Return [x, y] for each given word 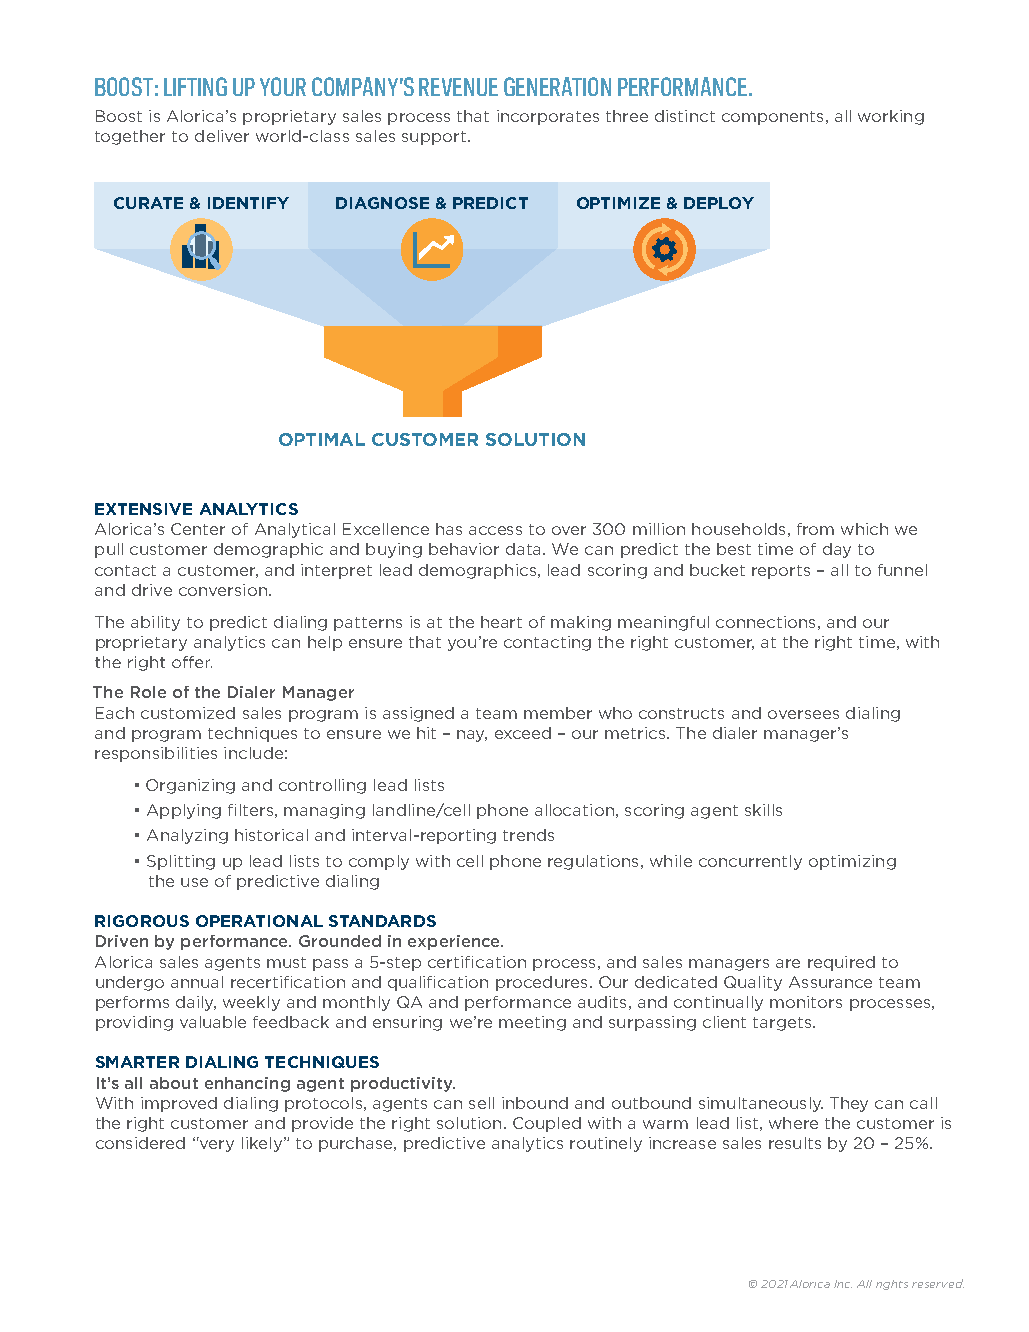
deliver [222, 136]
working [891, 117]
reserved [938, 1283]
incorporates [548, 117]
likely [262, 1144]
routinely [606, 1144]
